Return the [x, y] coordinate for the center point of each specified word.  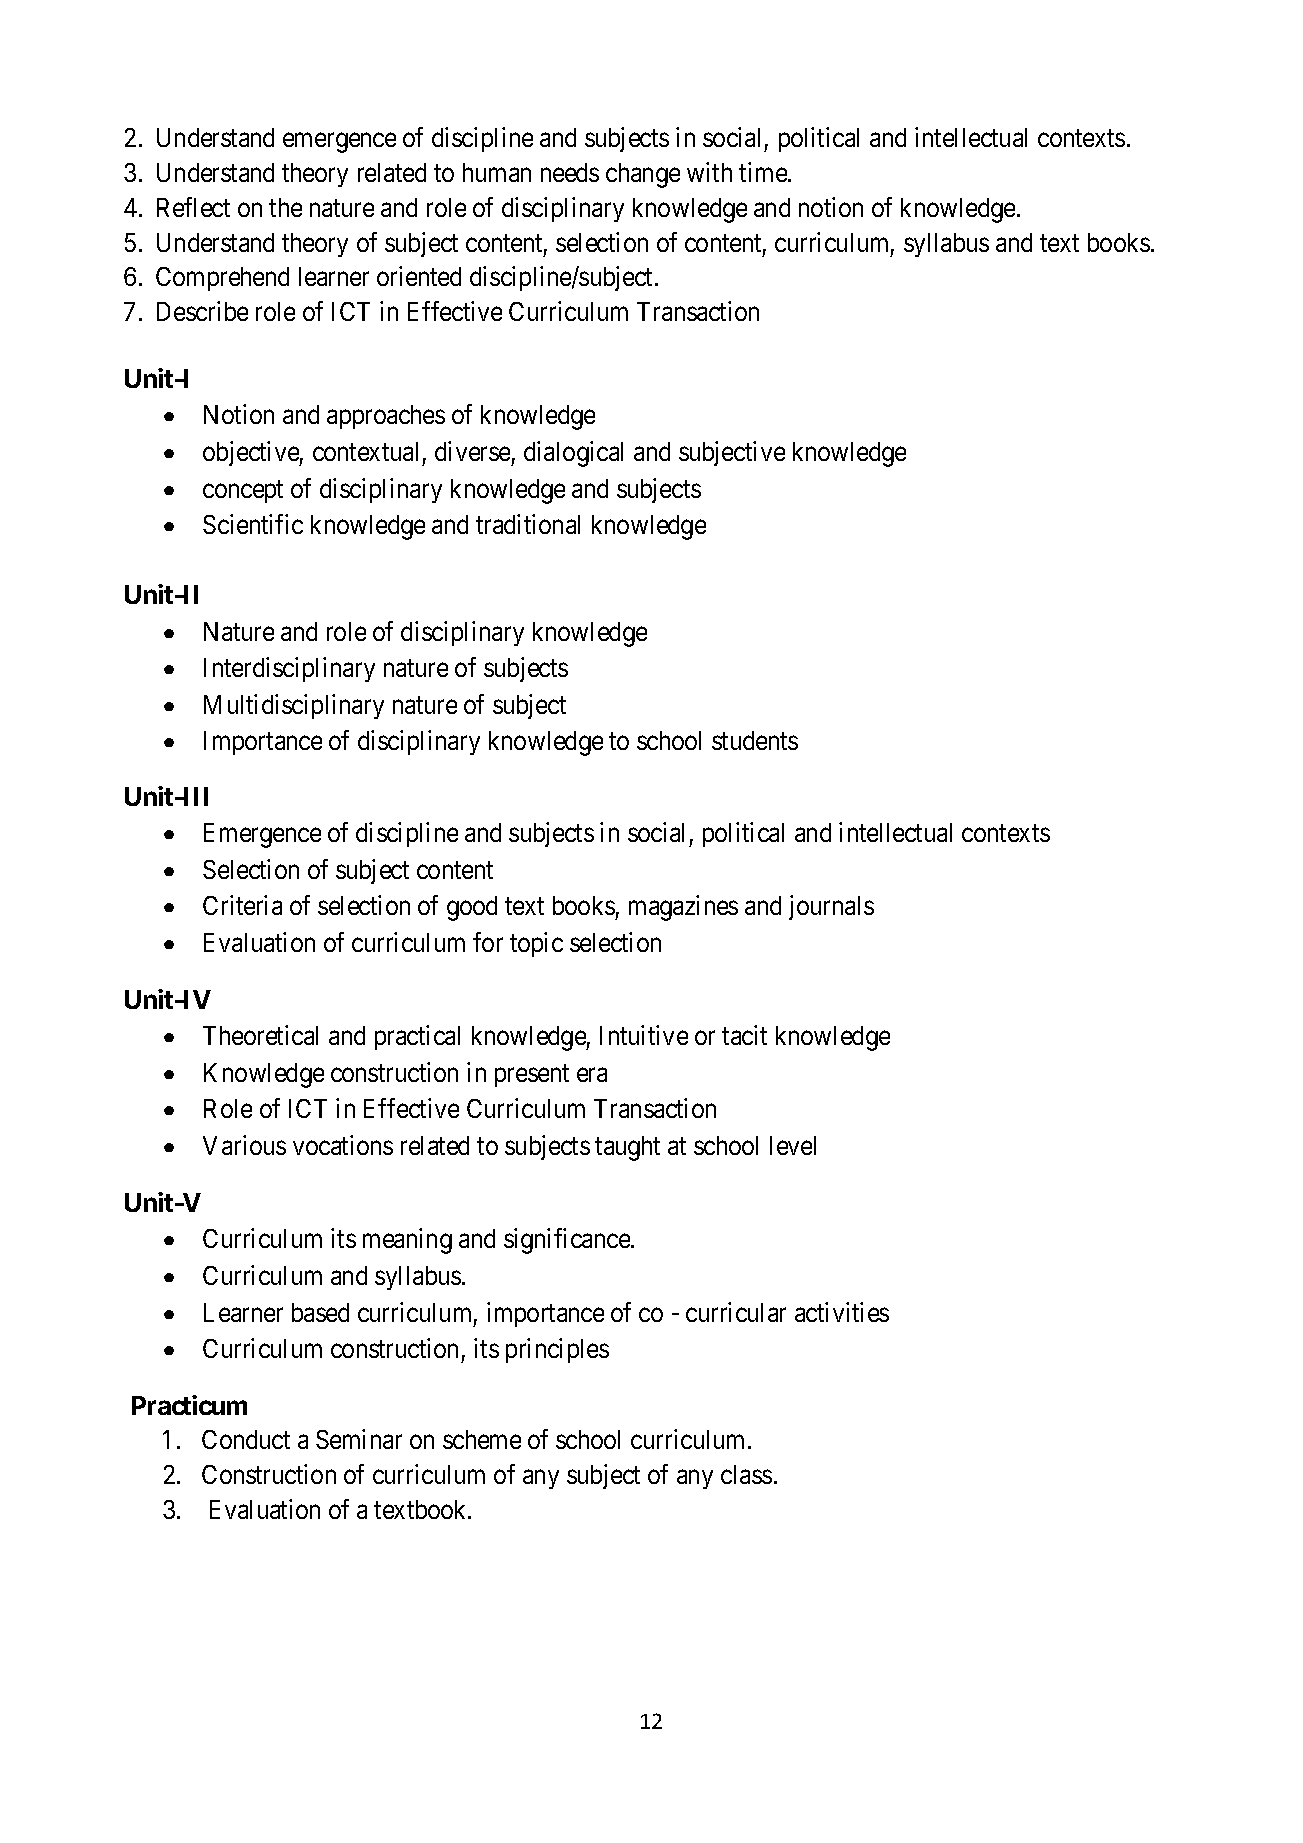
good [472, 908]
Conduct [246, 1439]
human [497, 172]
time [764, 172]
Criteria [242, 905]
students [755, 740]
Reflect [193, 207]
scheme [482, 1439]
